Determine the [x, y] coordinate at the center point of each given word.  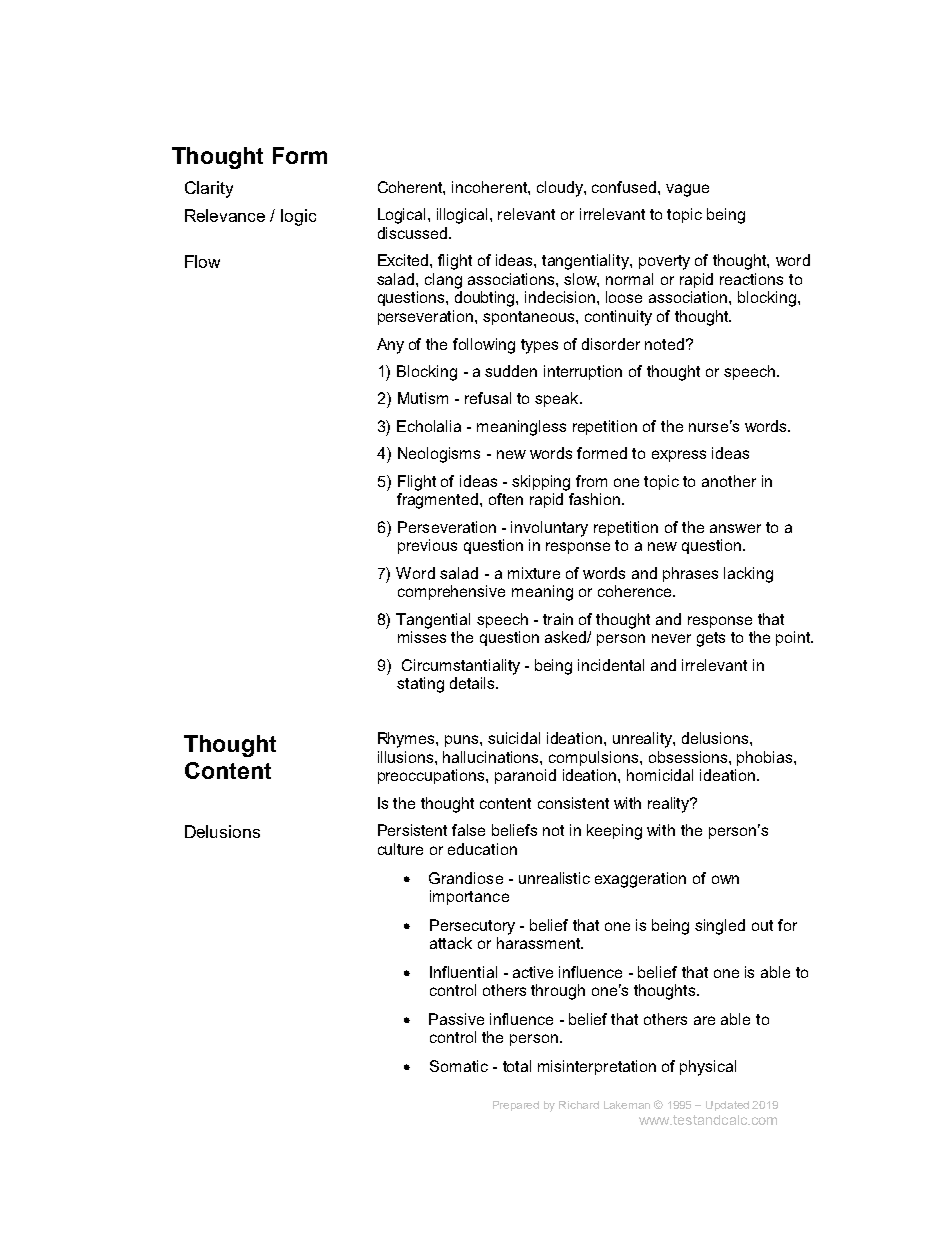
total [517, 1066]
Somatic [459, 1066]
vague [687, 190]
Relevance [225, 215]
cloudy [561, 189]
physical [708, 1068]
